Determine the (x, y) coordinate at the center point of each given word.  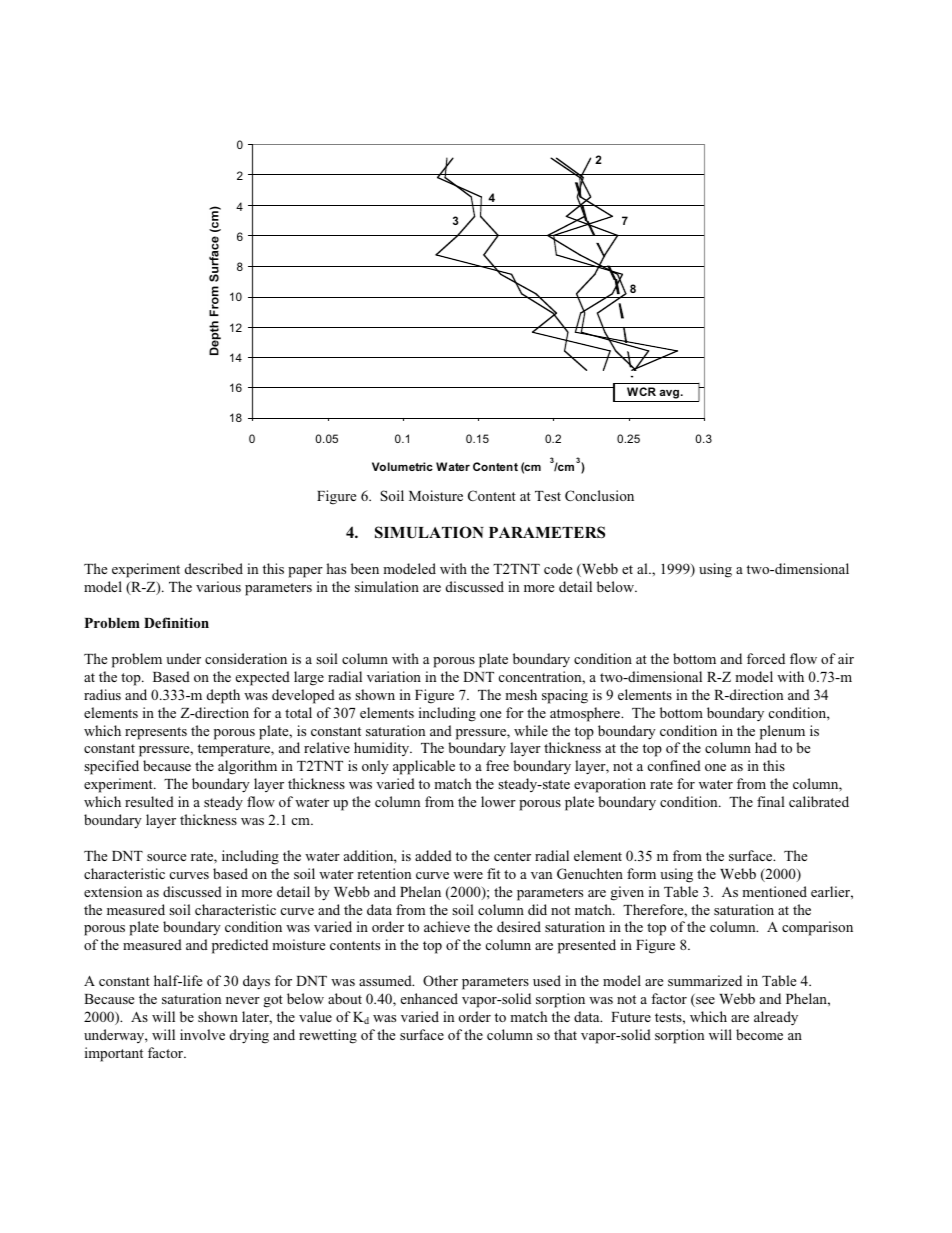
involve (202, 1034)
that (565, 1034)
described (214, 568)
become (759, 1034)
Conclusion (599, 495)
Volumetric (402, 466)
